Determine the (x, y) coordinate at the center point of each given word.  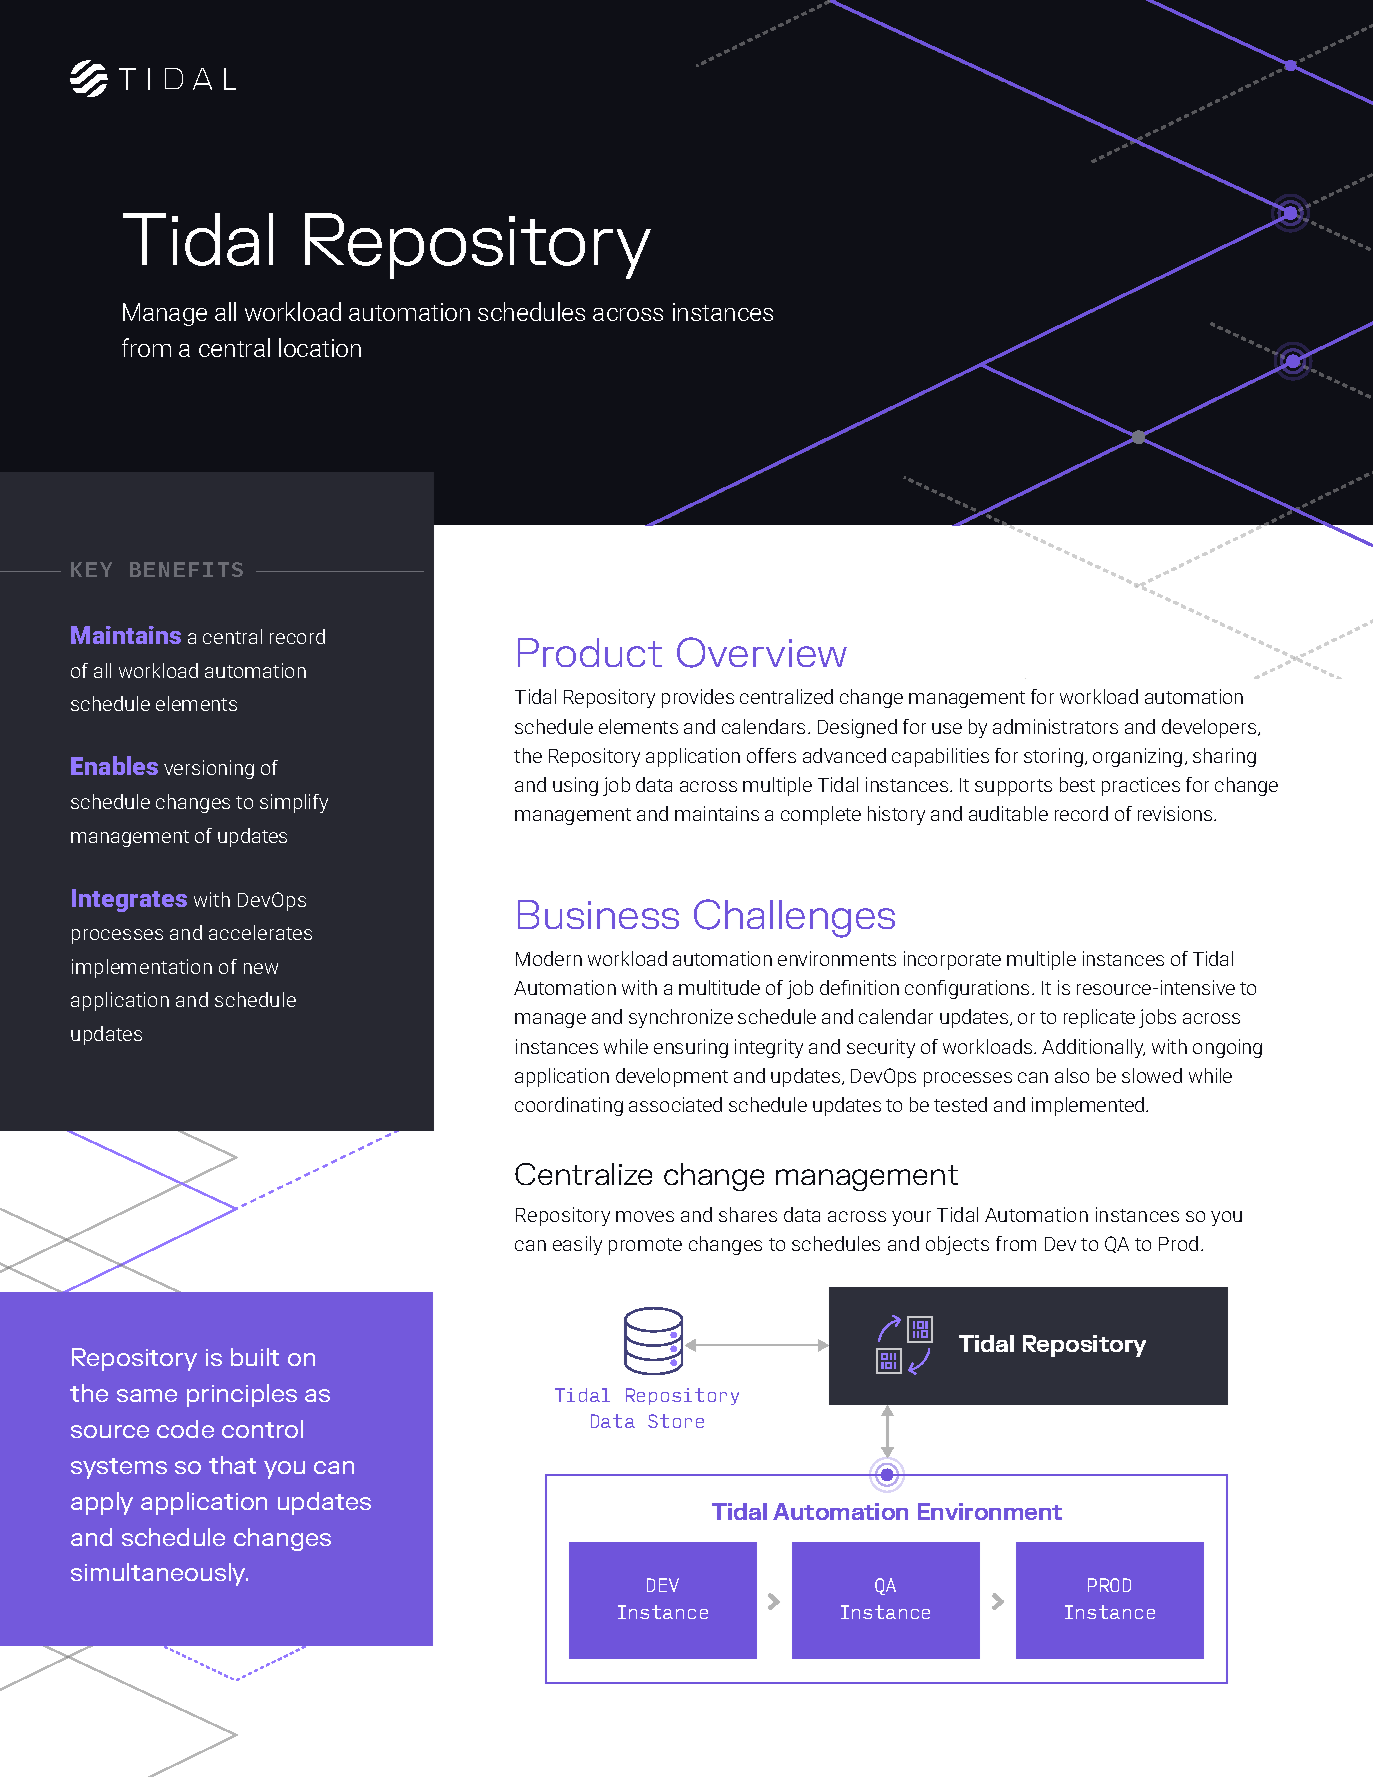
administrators (1055, 726)
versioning (209, 769)
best (1077, 784)
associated (675, 1104)
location (320, 347)
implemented (1089, 1106)
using (575, 786)
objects (957, 1245)
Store (676, 1421)
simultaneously (159, 1574)
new (261, 968)
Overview (762, 652)
